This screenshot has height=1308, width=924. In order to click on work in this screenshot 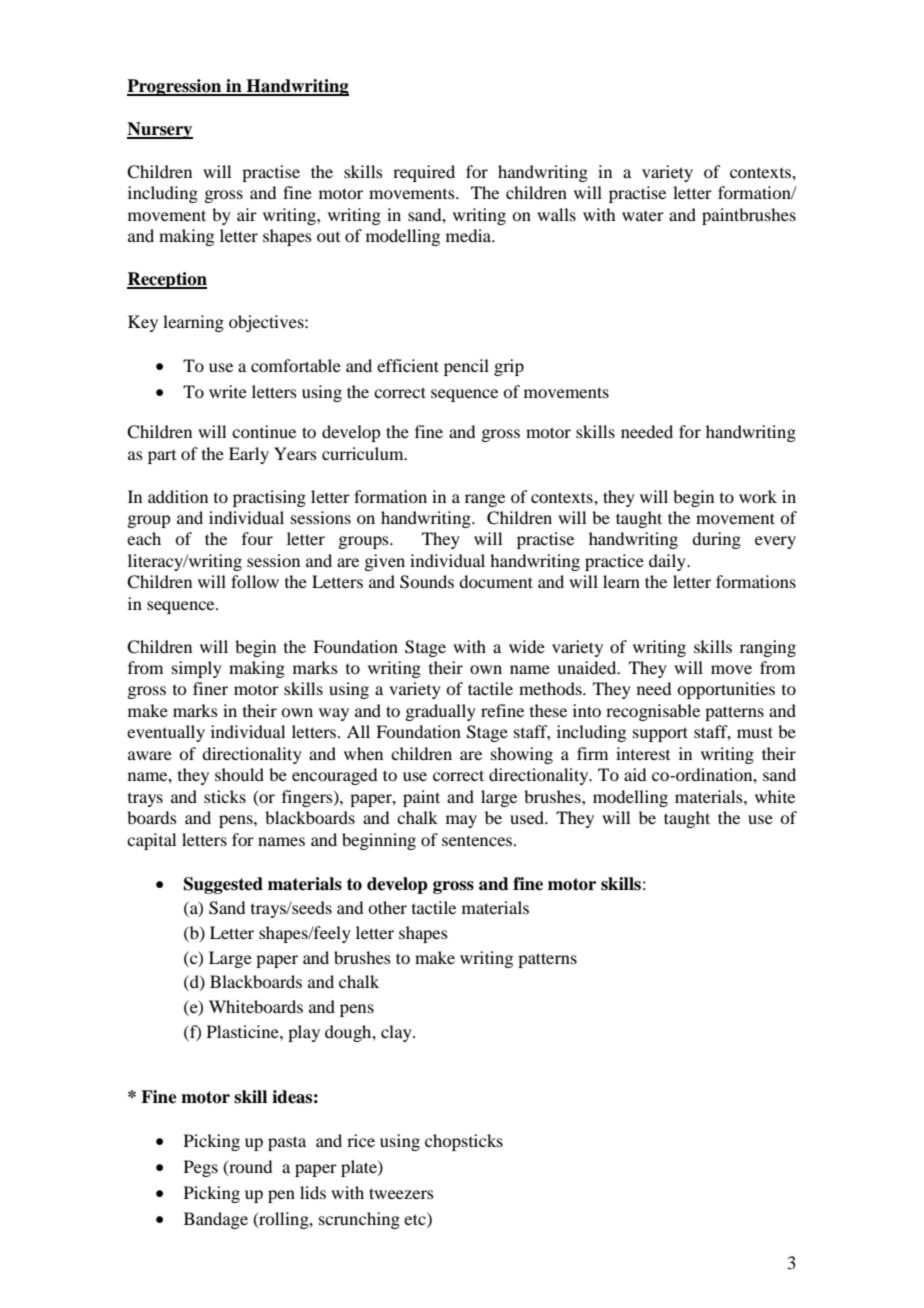, I will do `click(758, 496)`.
